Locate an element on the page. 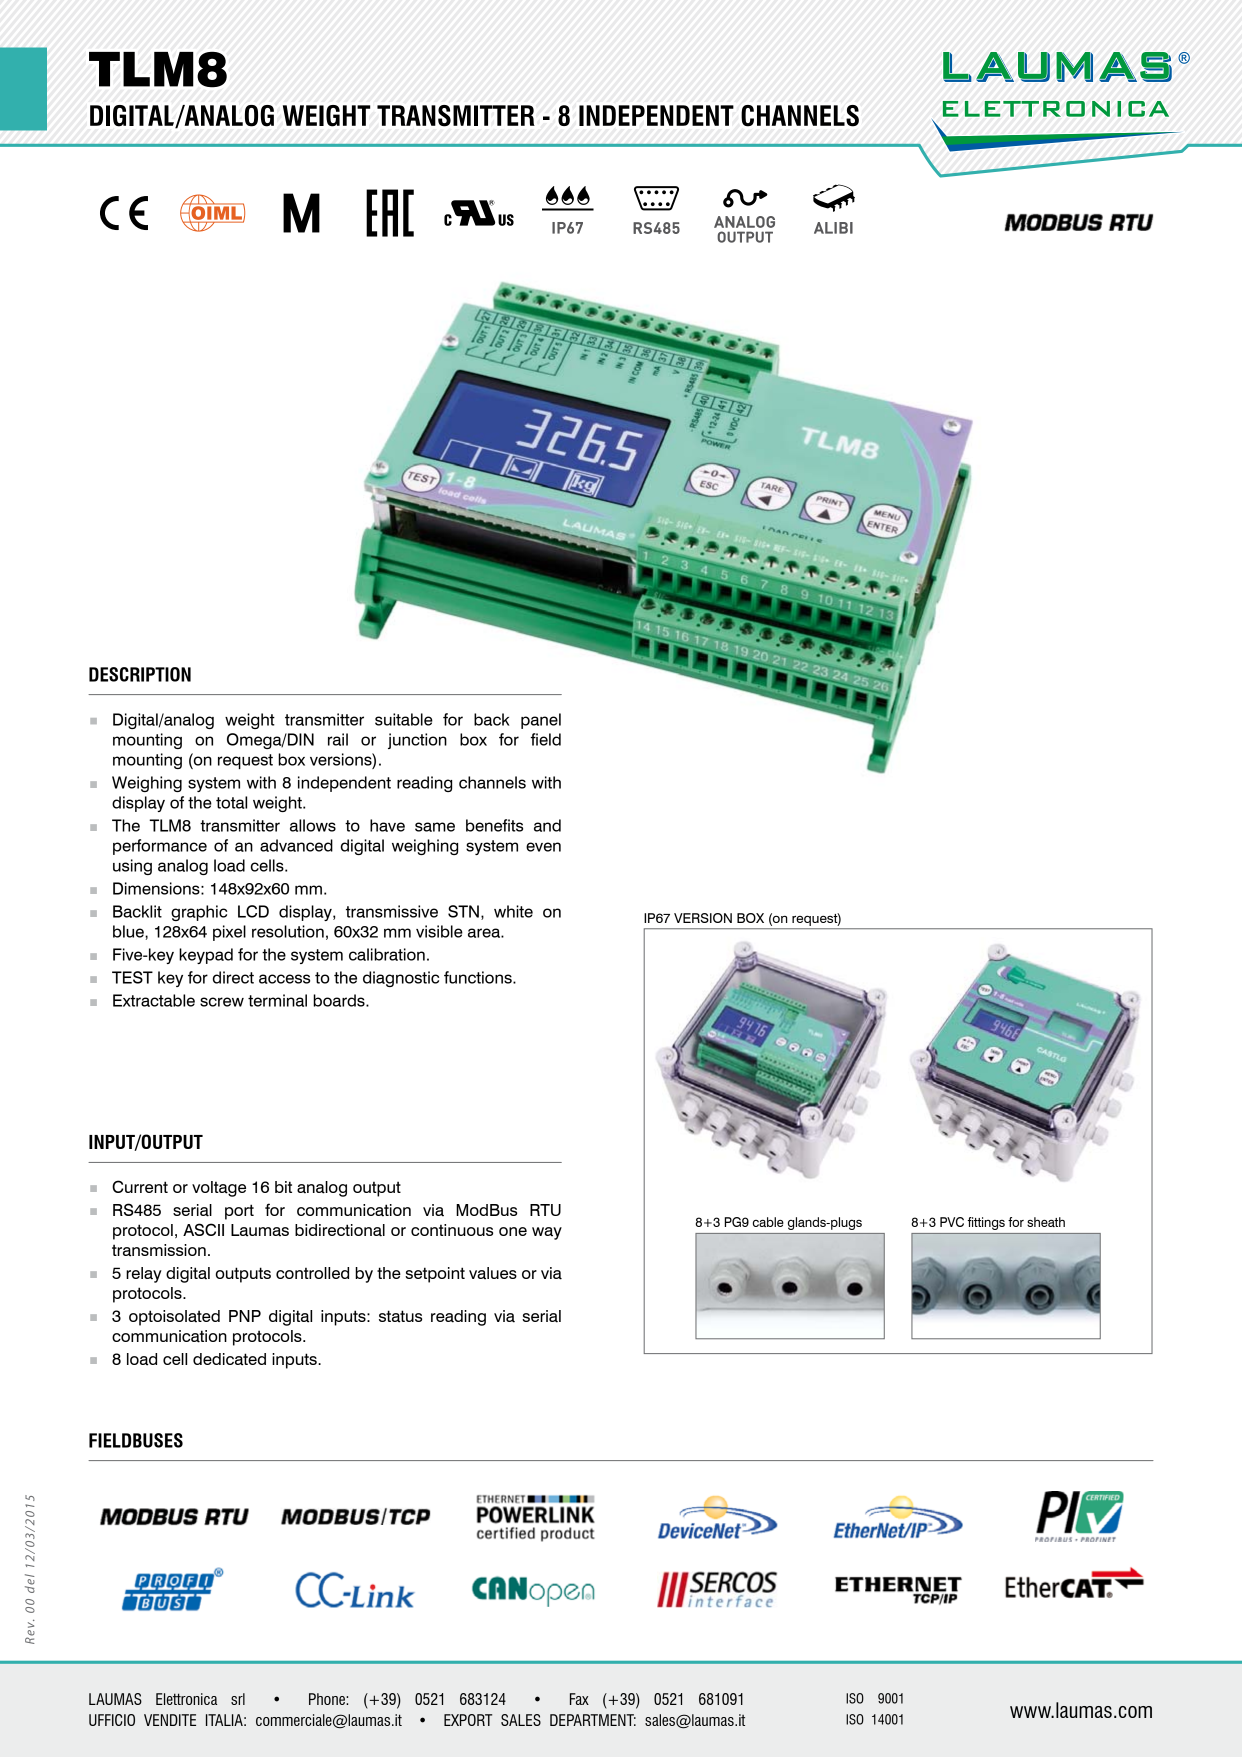 The image size is (1242, 1757). dedicated is located at coordinates (229, 1359).
